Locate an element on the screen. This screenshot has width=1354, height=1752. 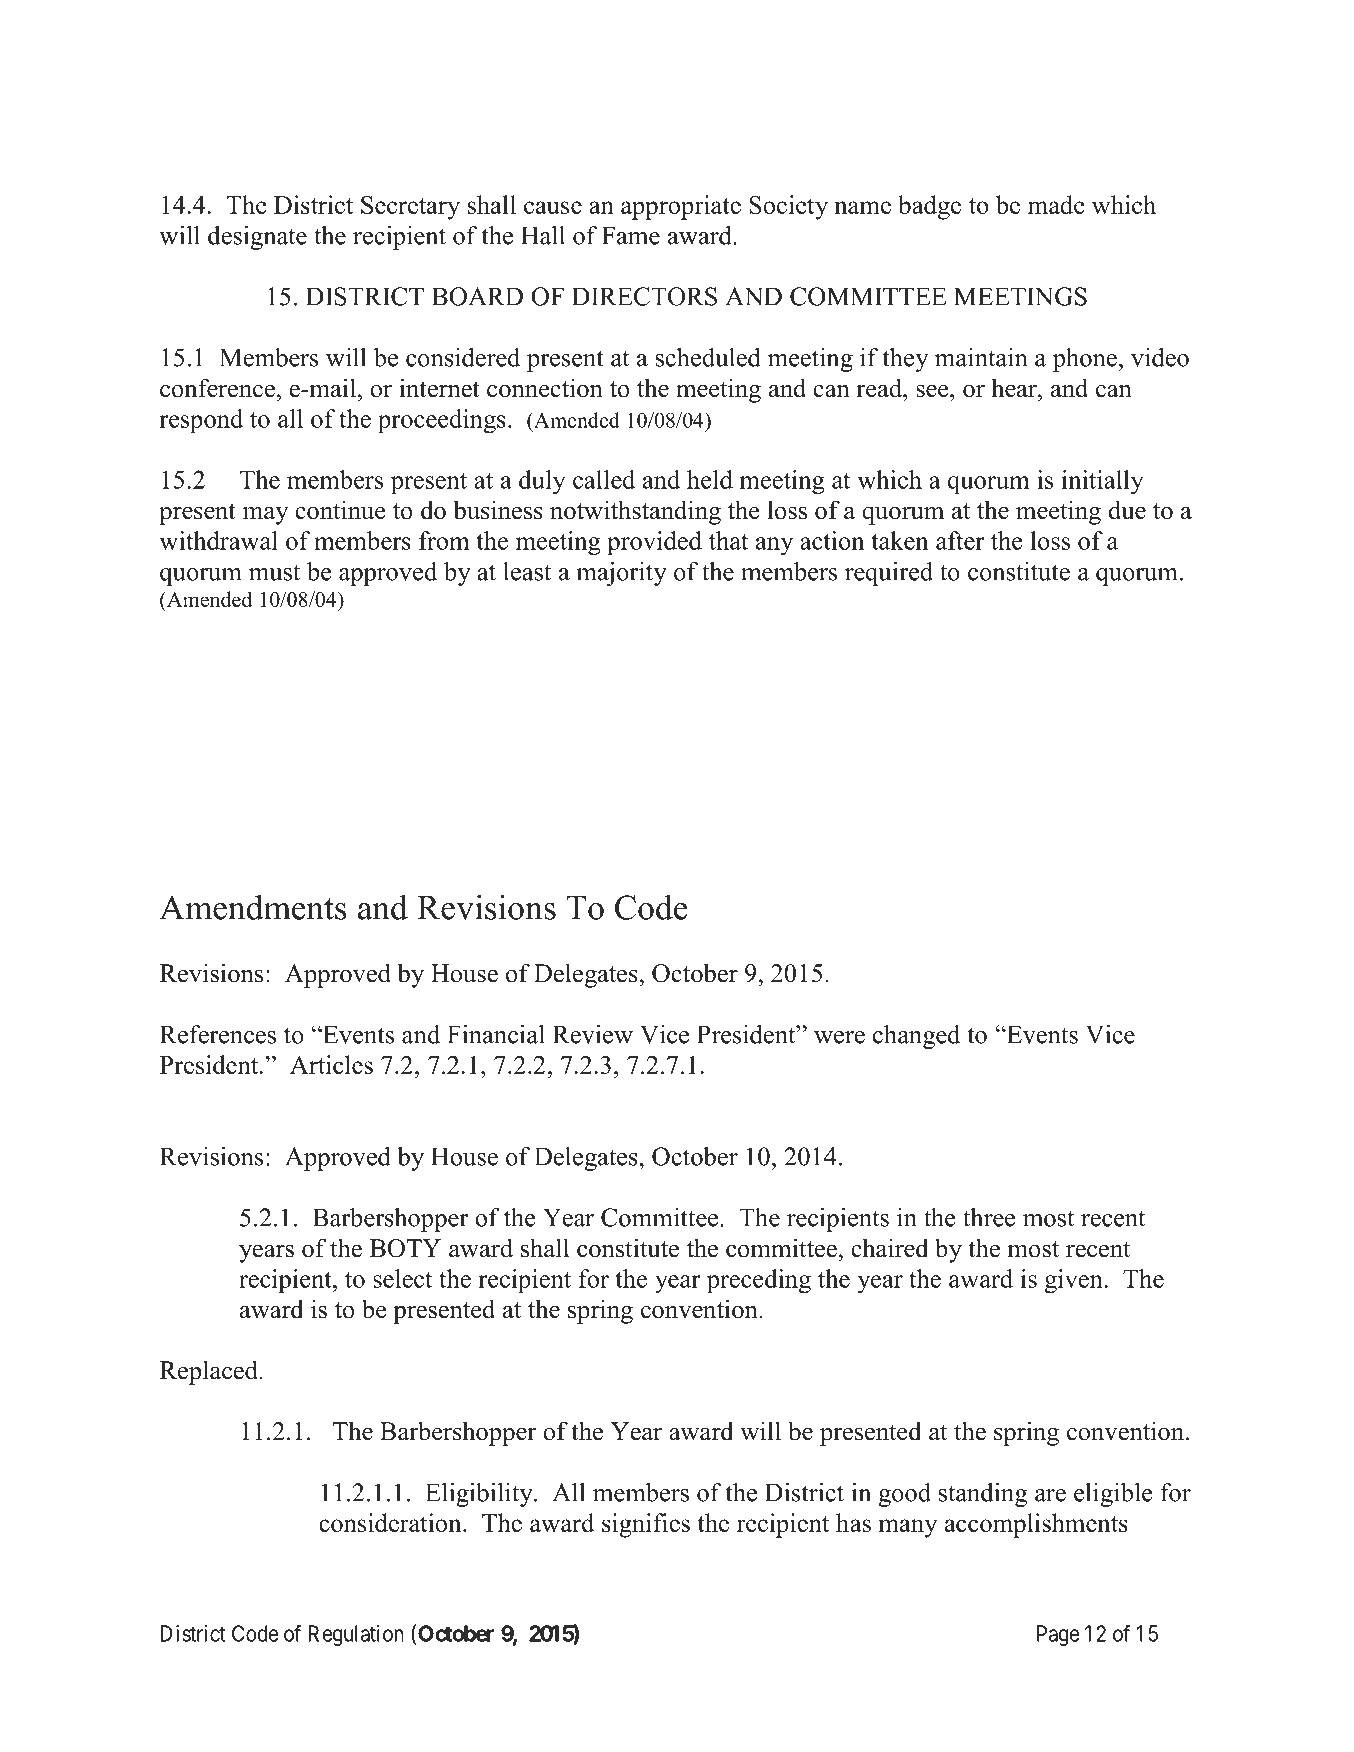
after is located at coordinates (960, 540).
